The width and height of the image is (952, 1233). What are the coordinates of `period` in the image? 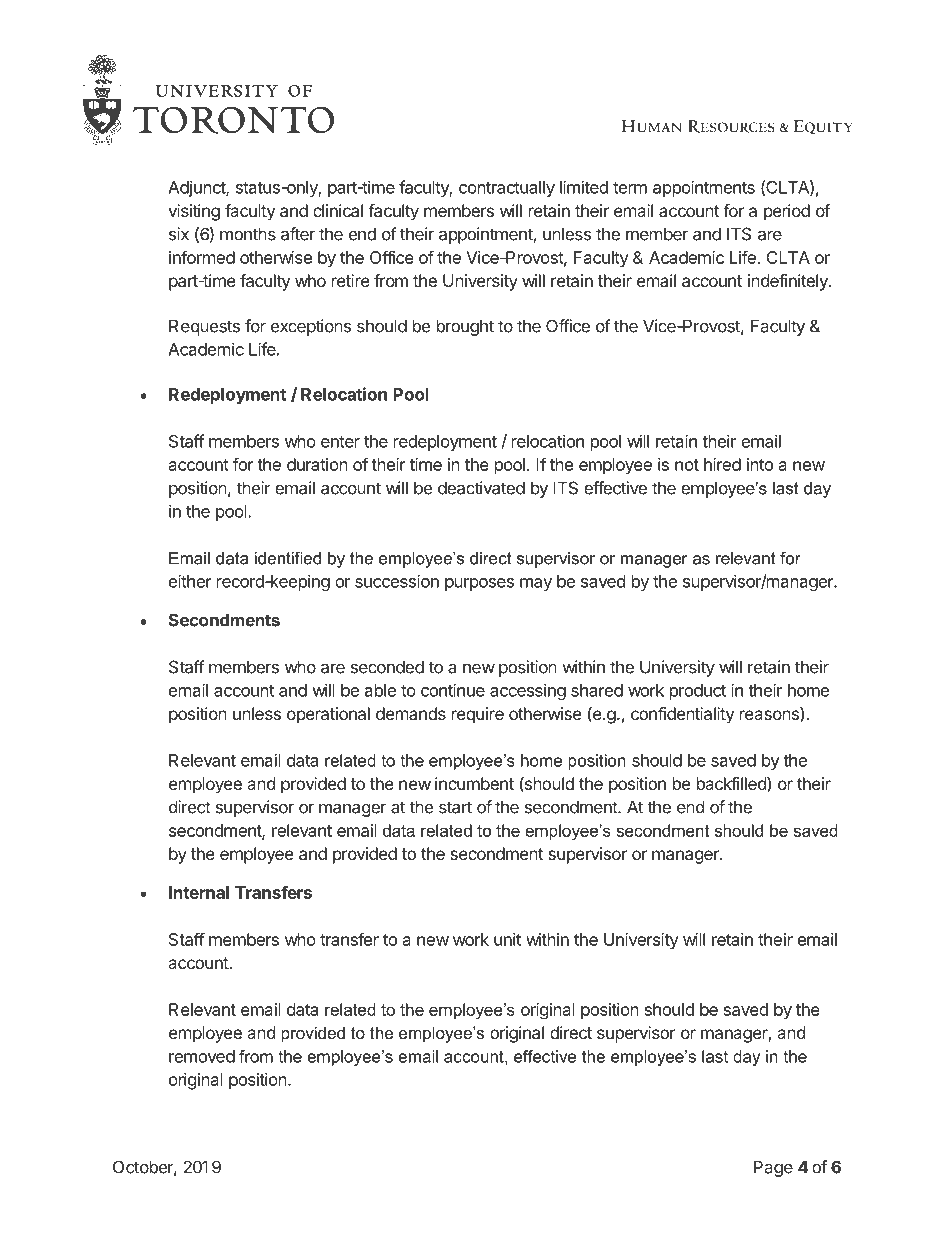 It's located at (787, 212).
